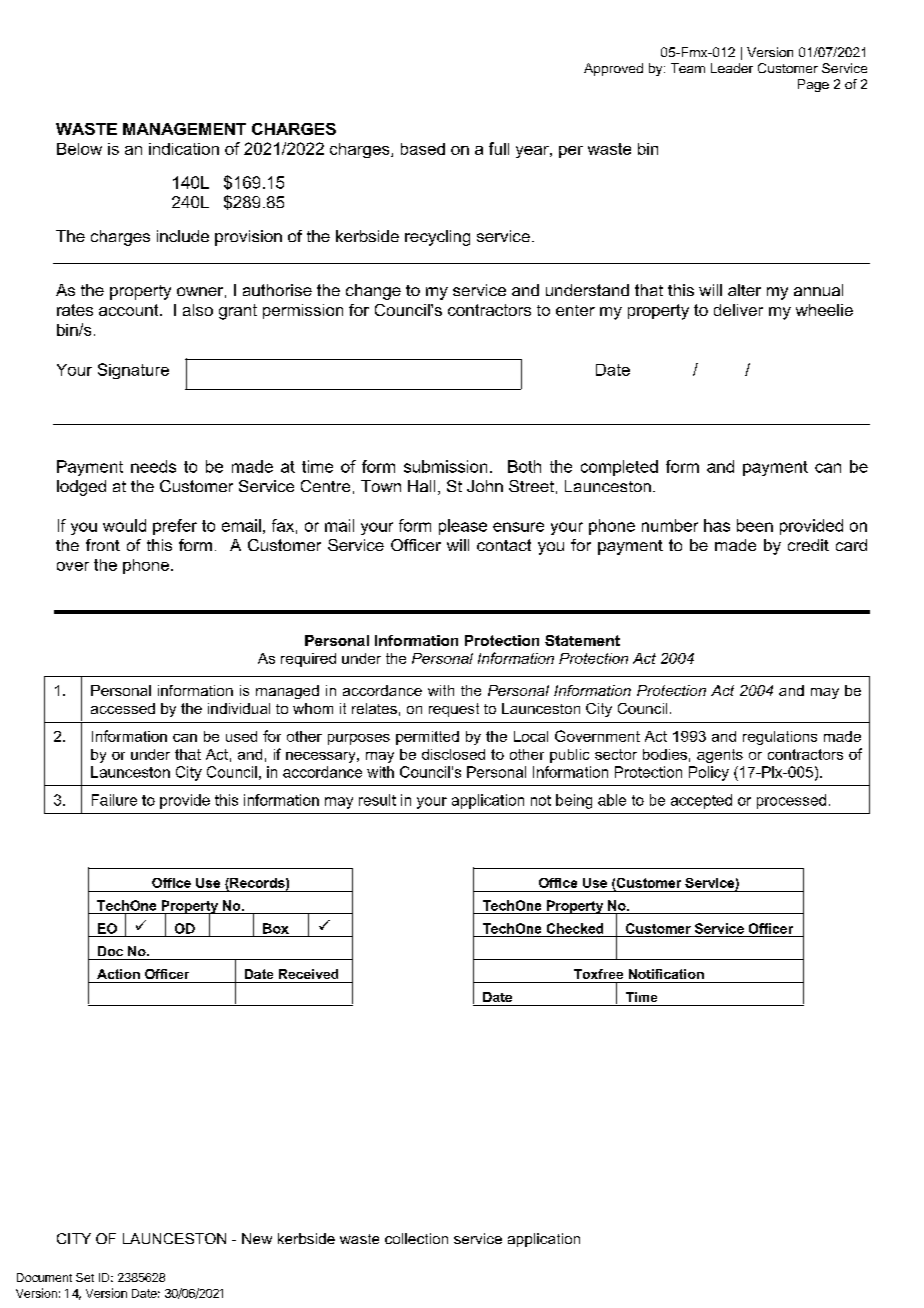  Describe the element at coordinates (423, 149) in the screenshot. I see `based` at that location.
